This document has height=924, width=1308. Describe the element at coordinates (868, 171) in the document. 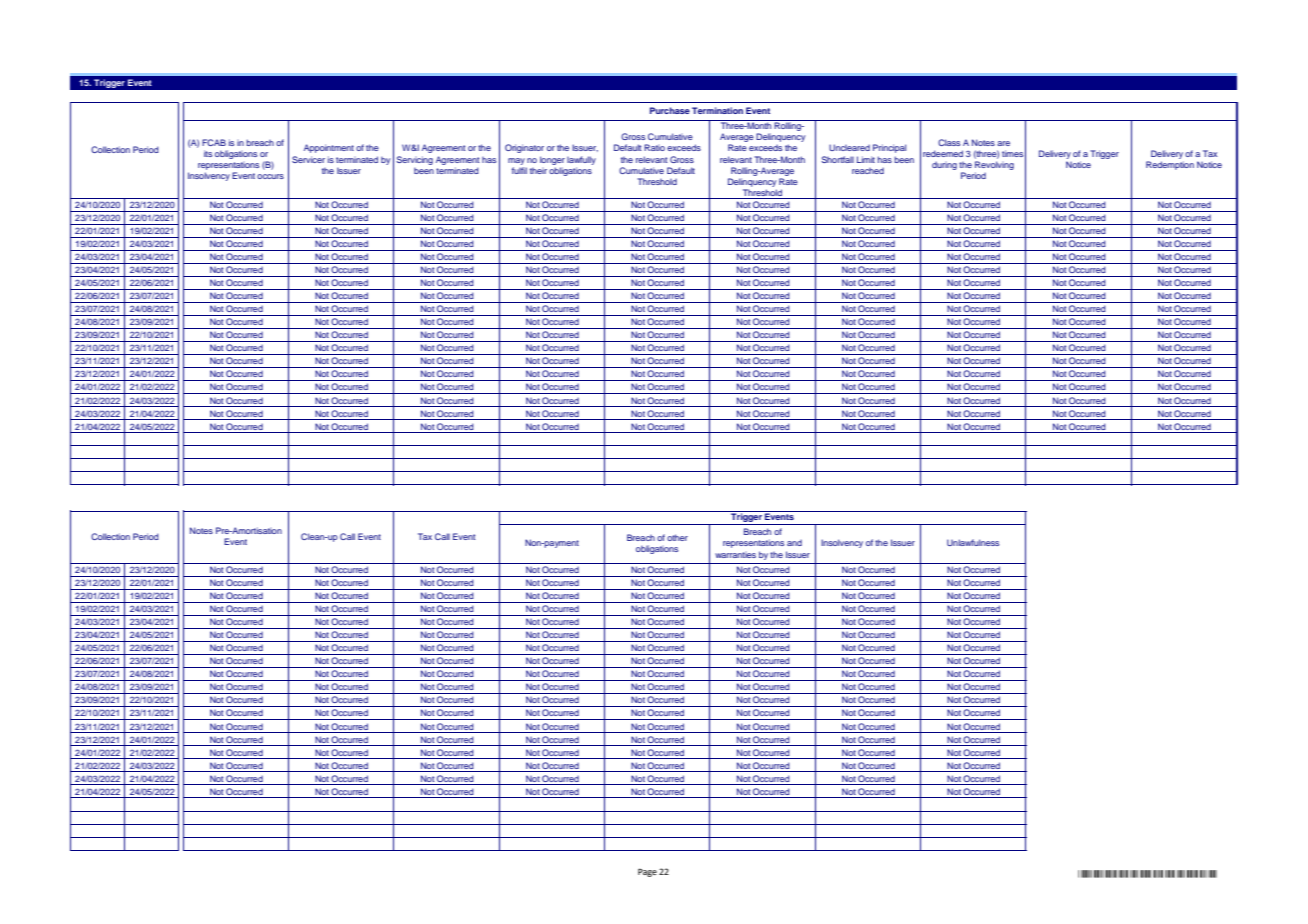

I see `reached` at that location.
